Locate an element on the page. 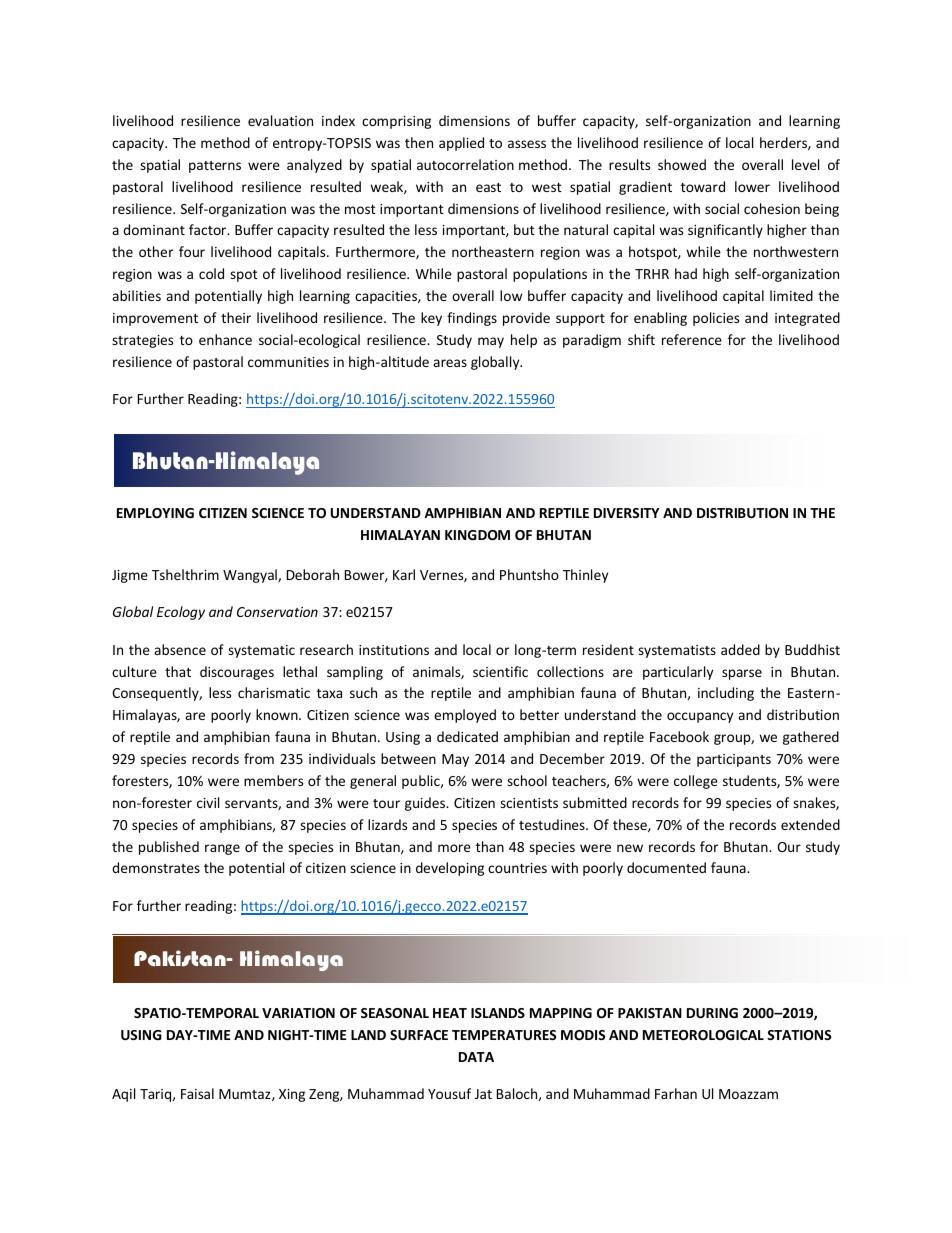 This document has height=1233, width=952. applied is located at coordinates (461, 144).
